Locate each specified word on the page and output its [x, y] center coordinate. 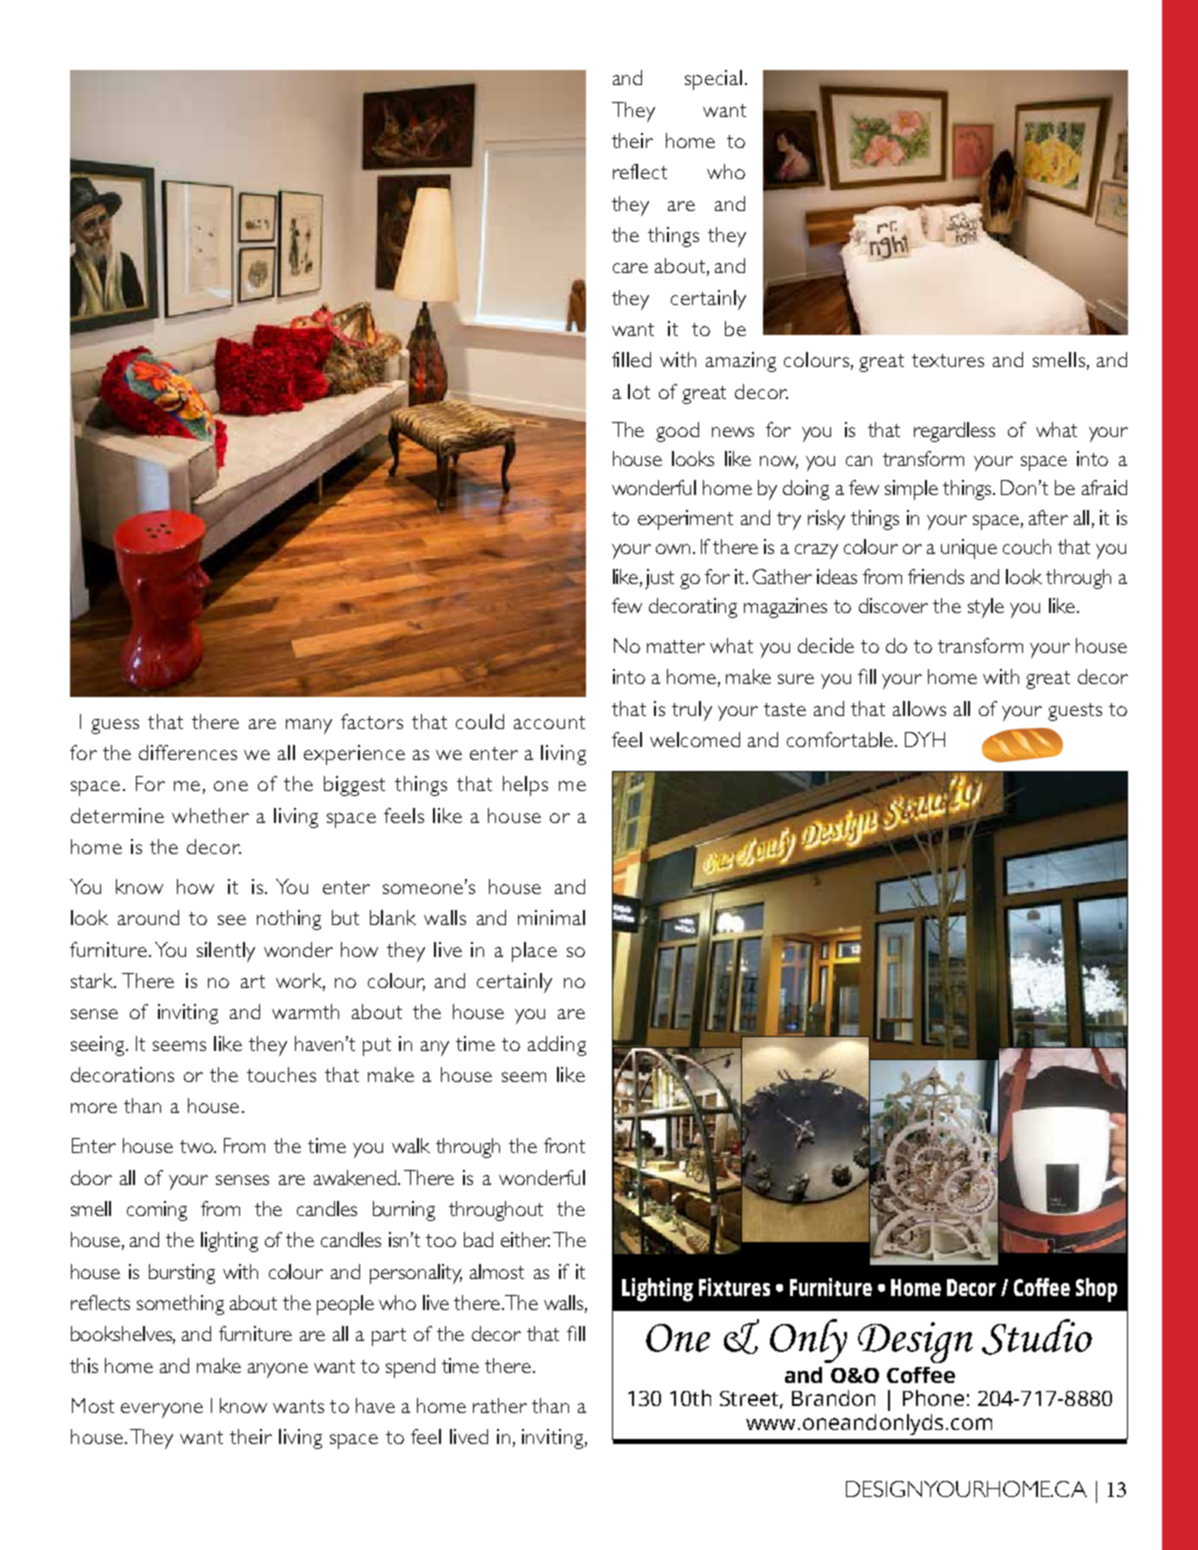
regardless [954, 432]
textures [948, 360]
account [549, 722]
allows [919, 708]
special [713, 80]
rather [500, 1405]
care [630, 268]
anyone [278, 1370]
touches [281, 1074]
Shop [1096, 1290]
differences [188, 752]
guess [115, 726]
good [677, 432]
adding [557, 1046]
